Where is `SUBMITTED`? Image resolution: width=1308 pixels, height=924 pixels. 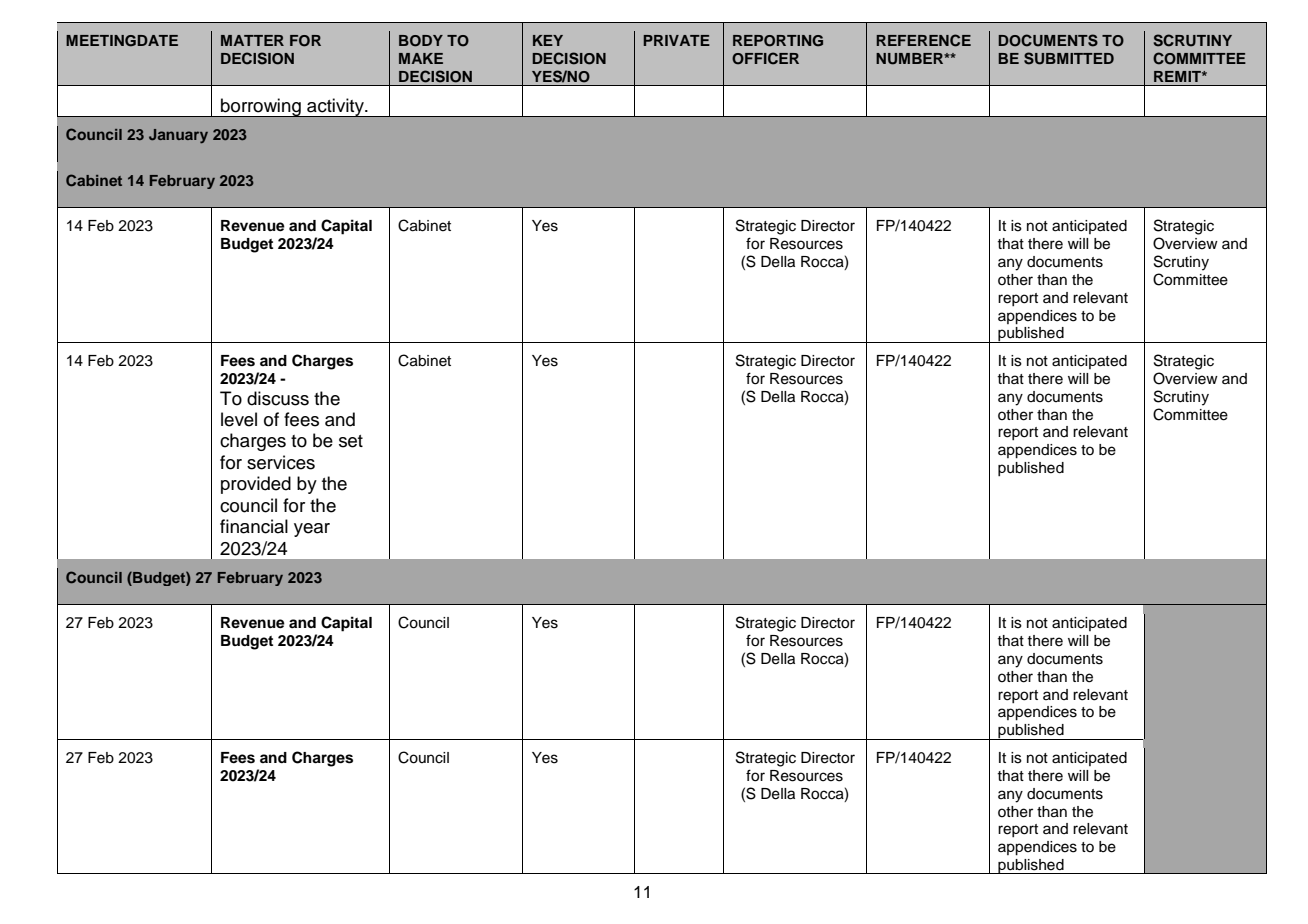 SUBMITTED is located at coordinates (1069, 58).
